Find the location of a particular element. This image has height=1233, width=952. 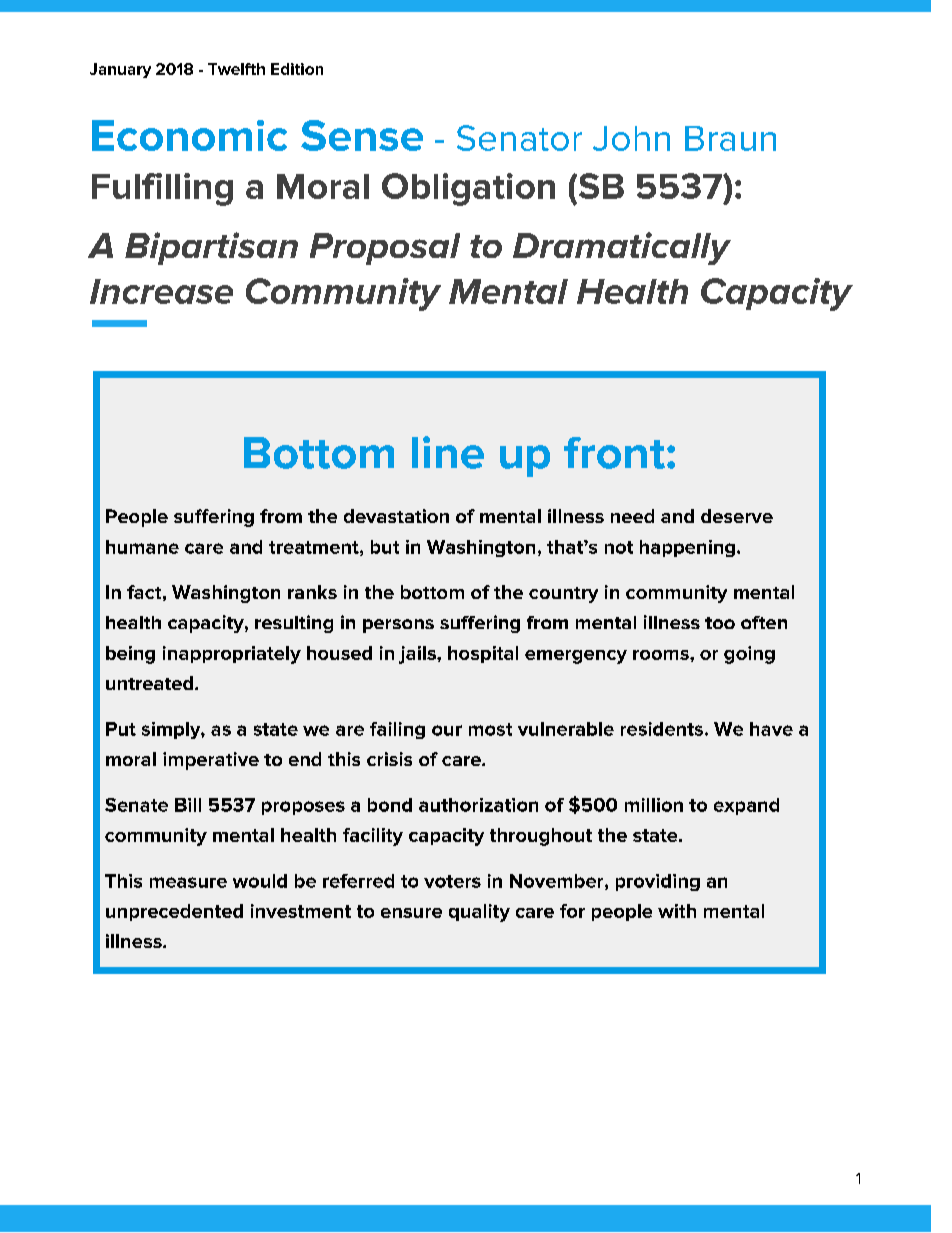

Senator is located at coordinates (519, 138).
